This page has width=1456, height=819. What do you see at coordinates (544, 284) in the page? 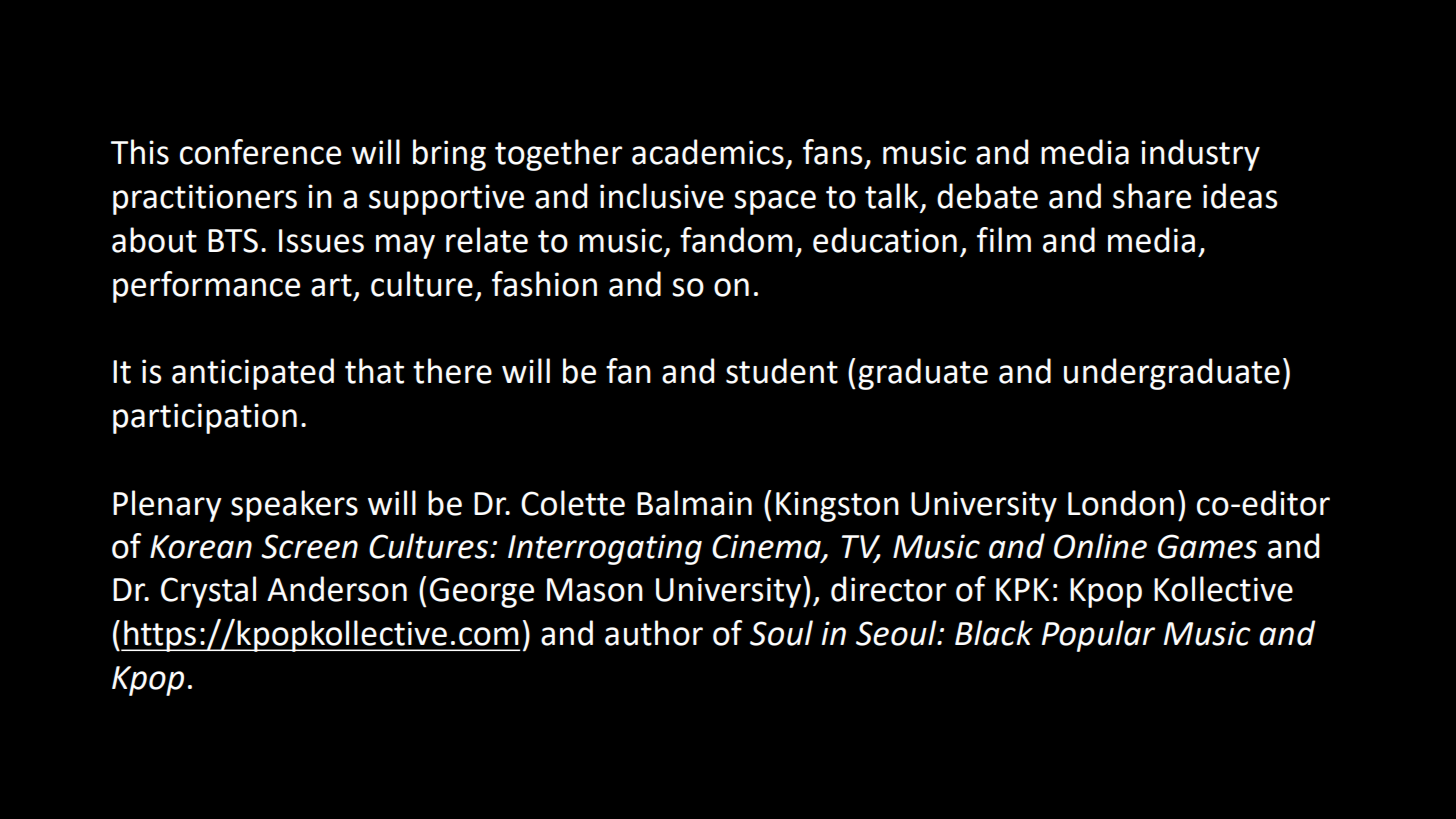
I see `fashion` at bounding box center [544, 284].
